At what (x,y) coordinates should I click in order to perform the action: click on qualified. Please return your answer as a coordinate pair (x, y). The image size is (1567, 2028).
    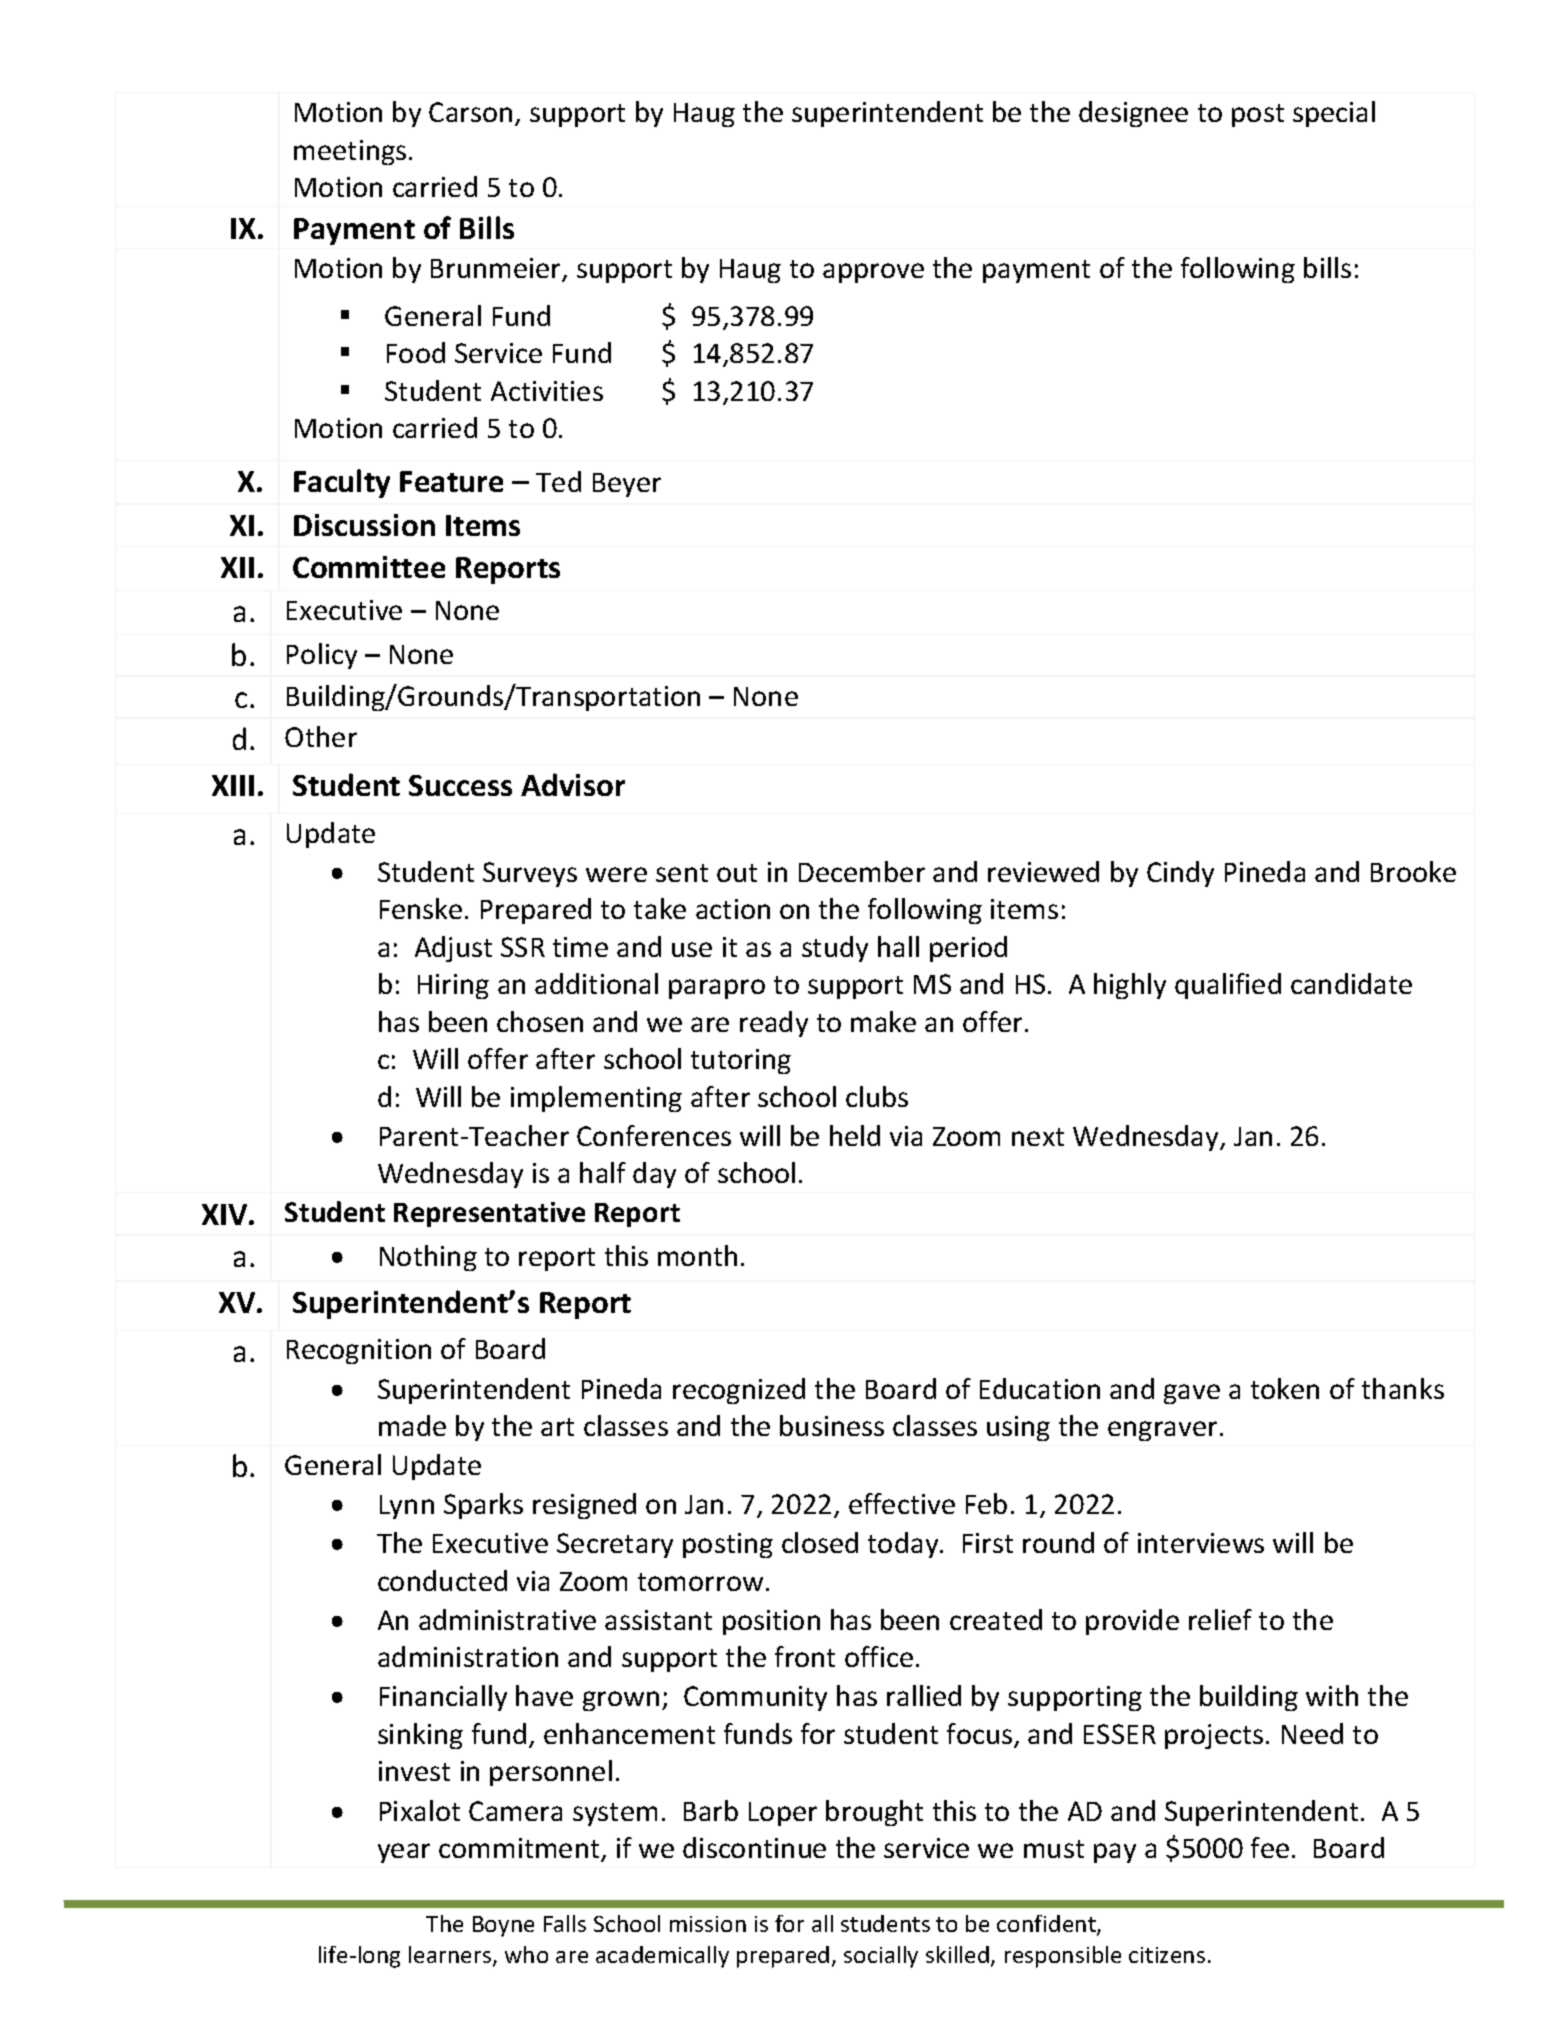
    Looking at the image, I should click on (1228, 986).
